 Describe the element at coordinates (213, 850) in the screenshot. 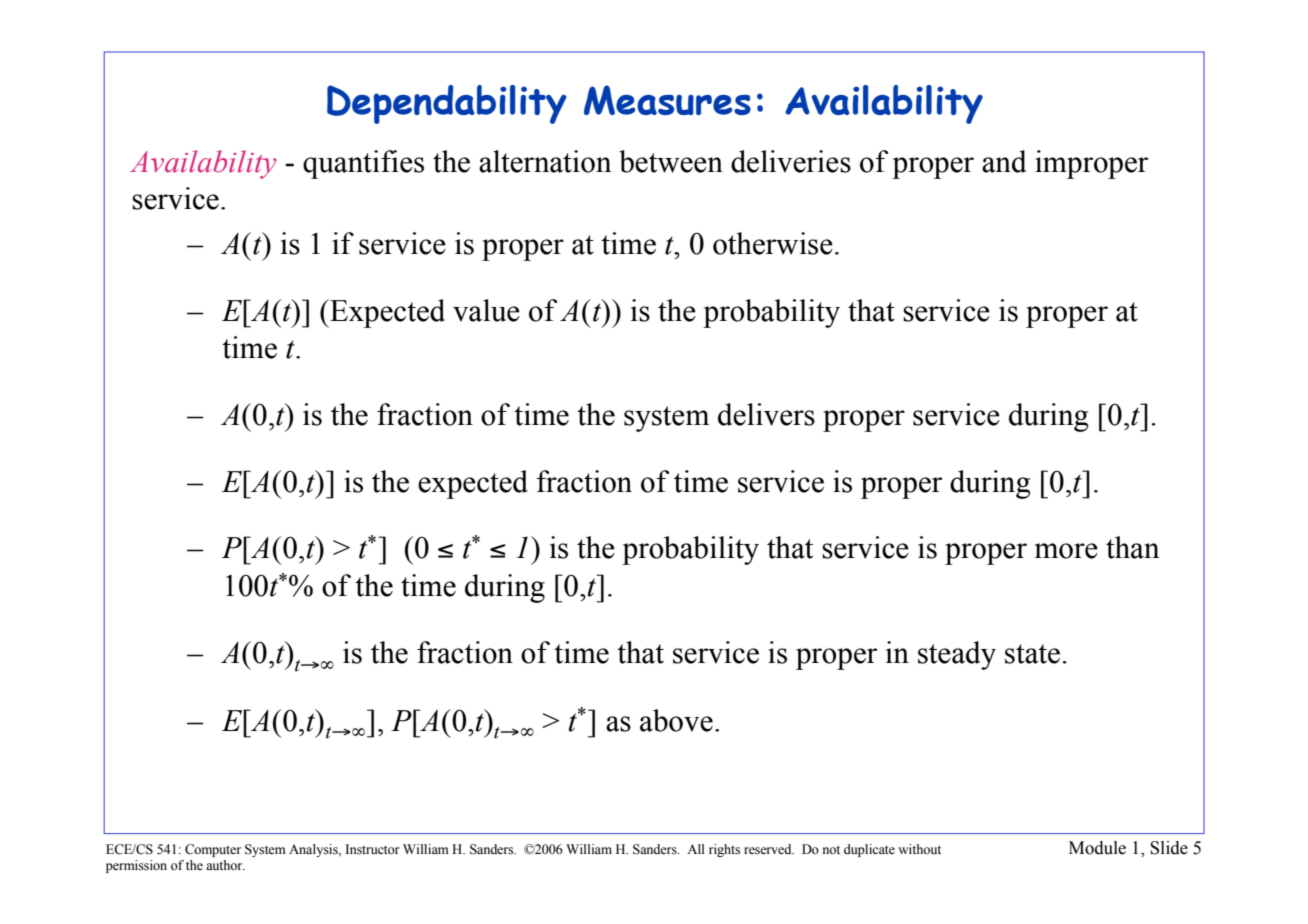

I see `Computer` at that location.
